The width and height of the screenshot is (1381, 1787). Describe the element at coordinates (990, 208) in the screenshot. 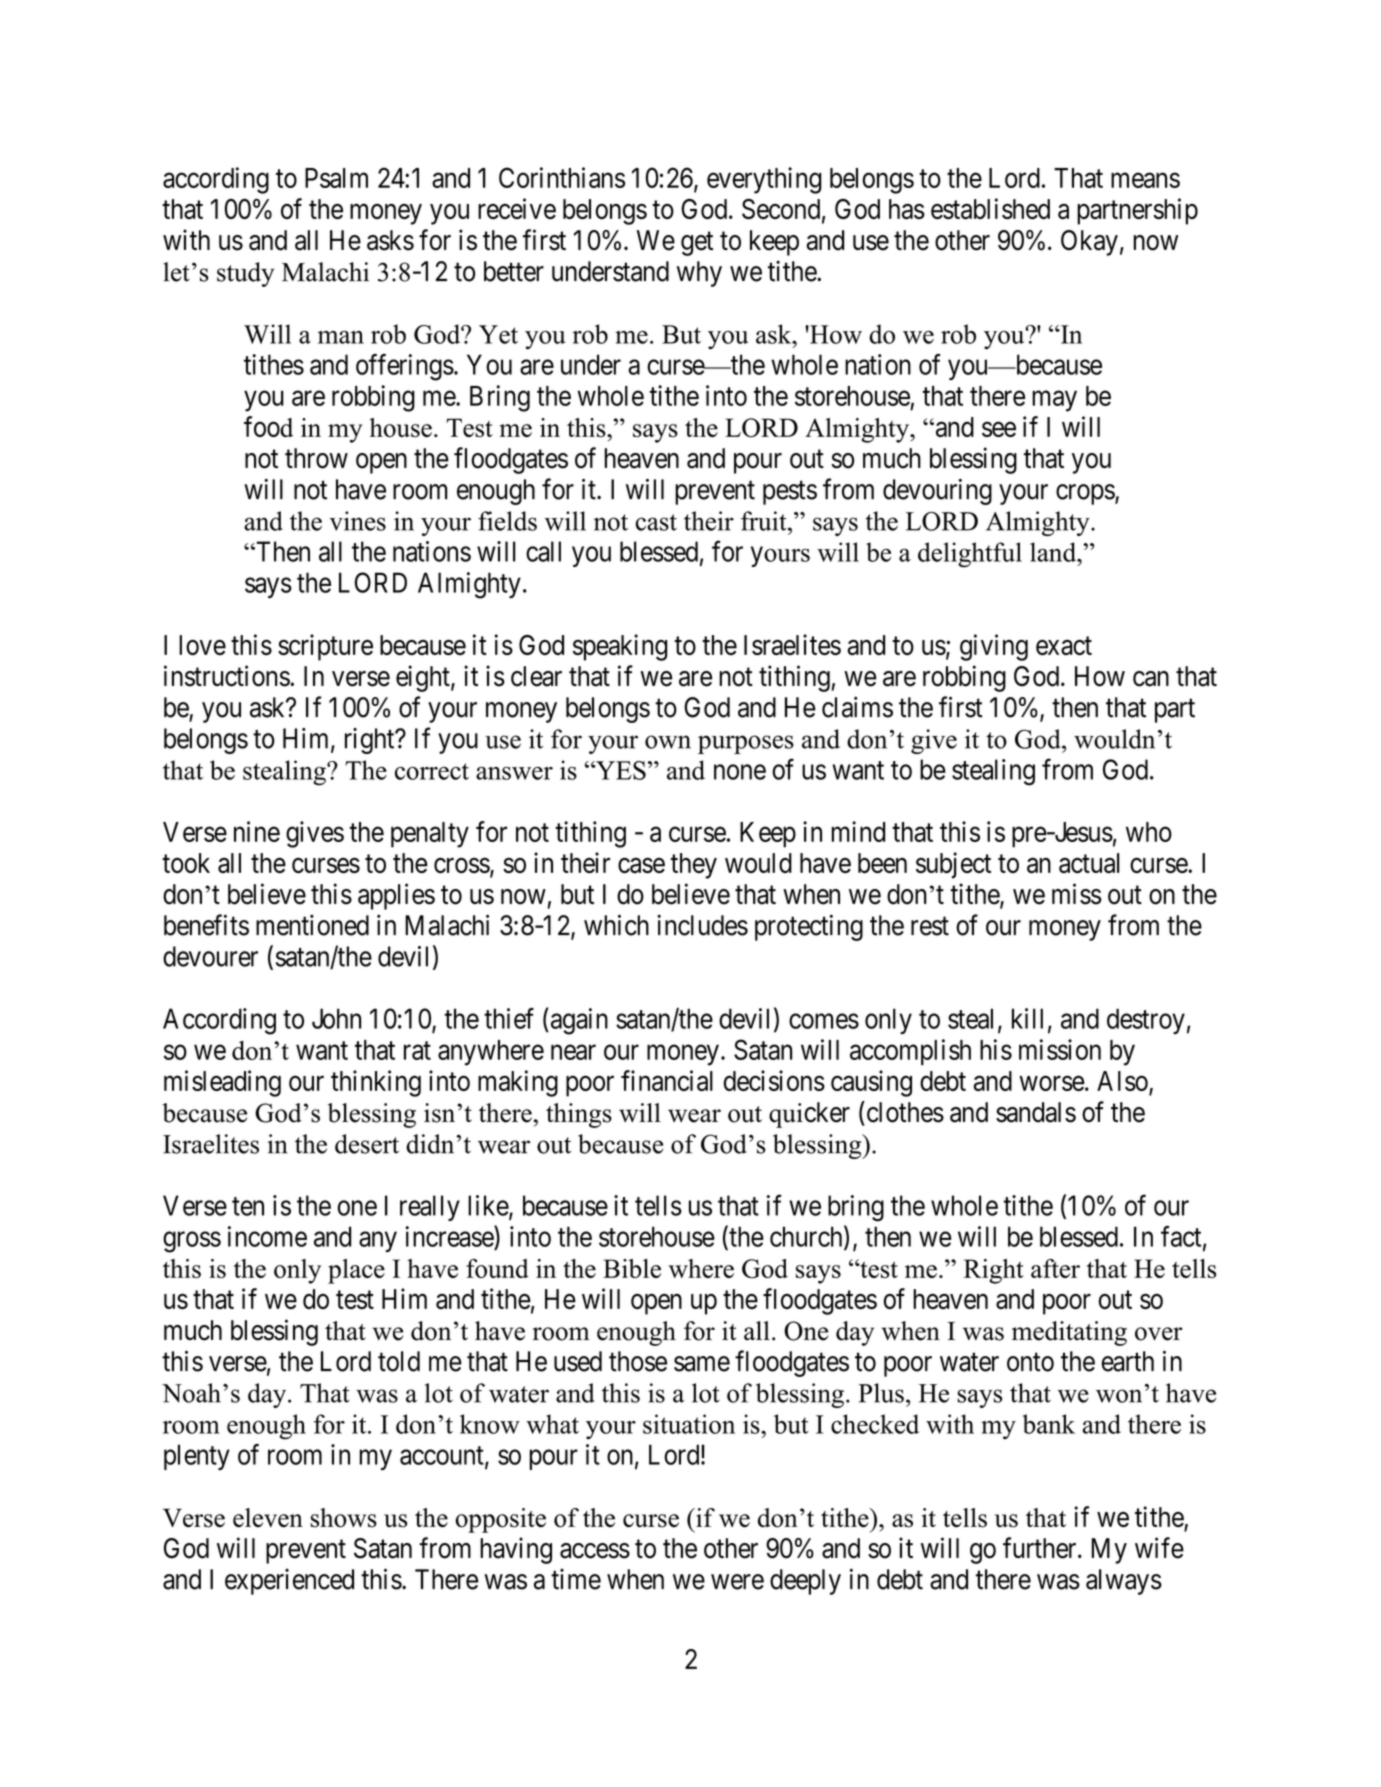

I see `established` at that location.
